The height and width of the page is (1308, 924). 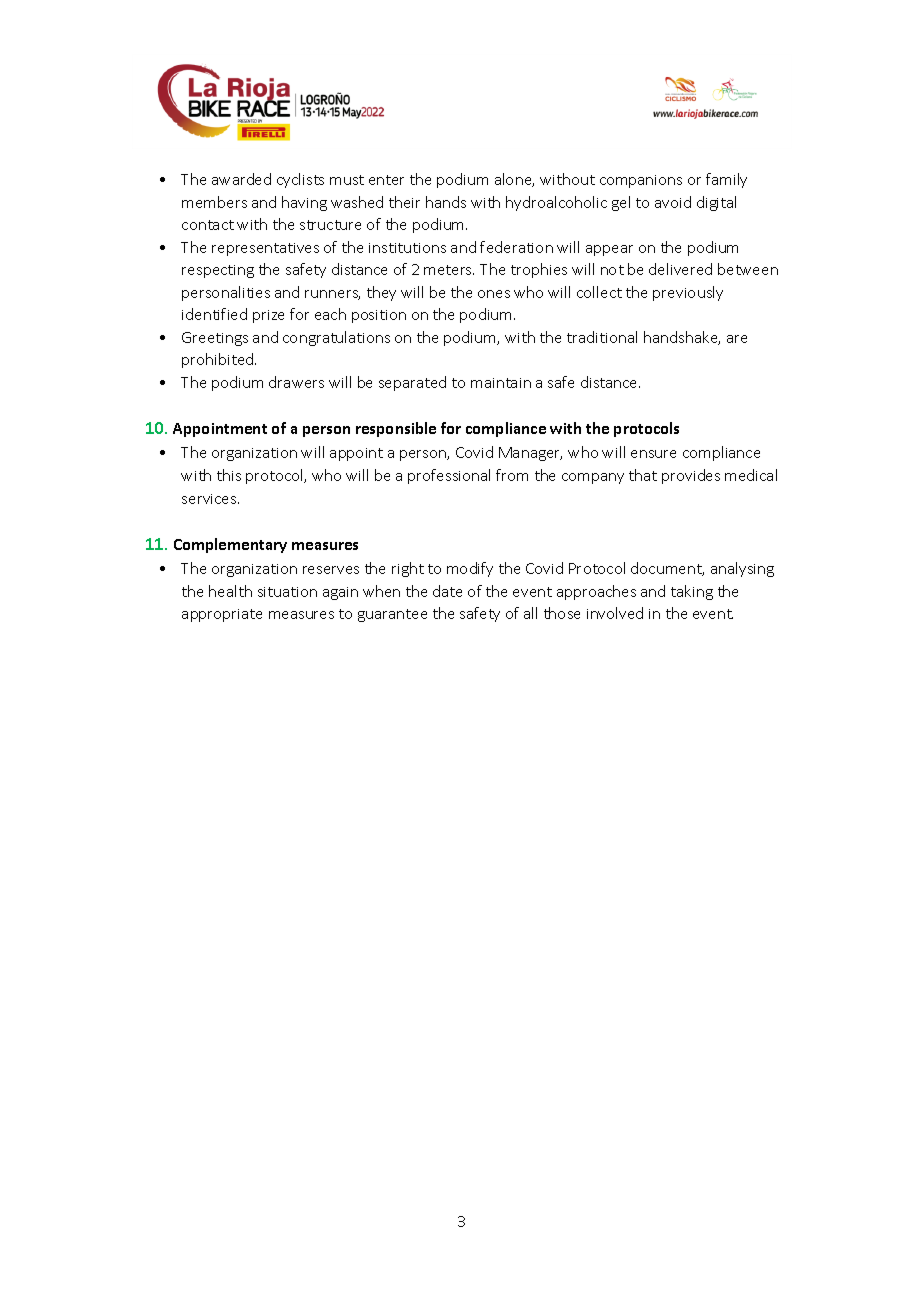 I want to click on services, so click(x=210, y=499).
